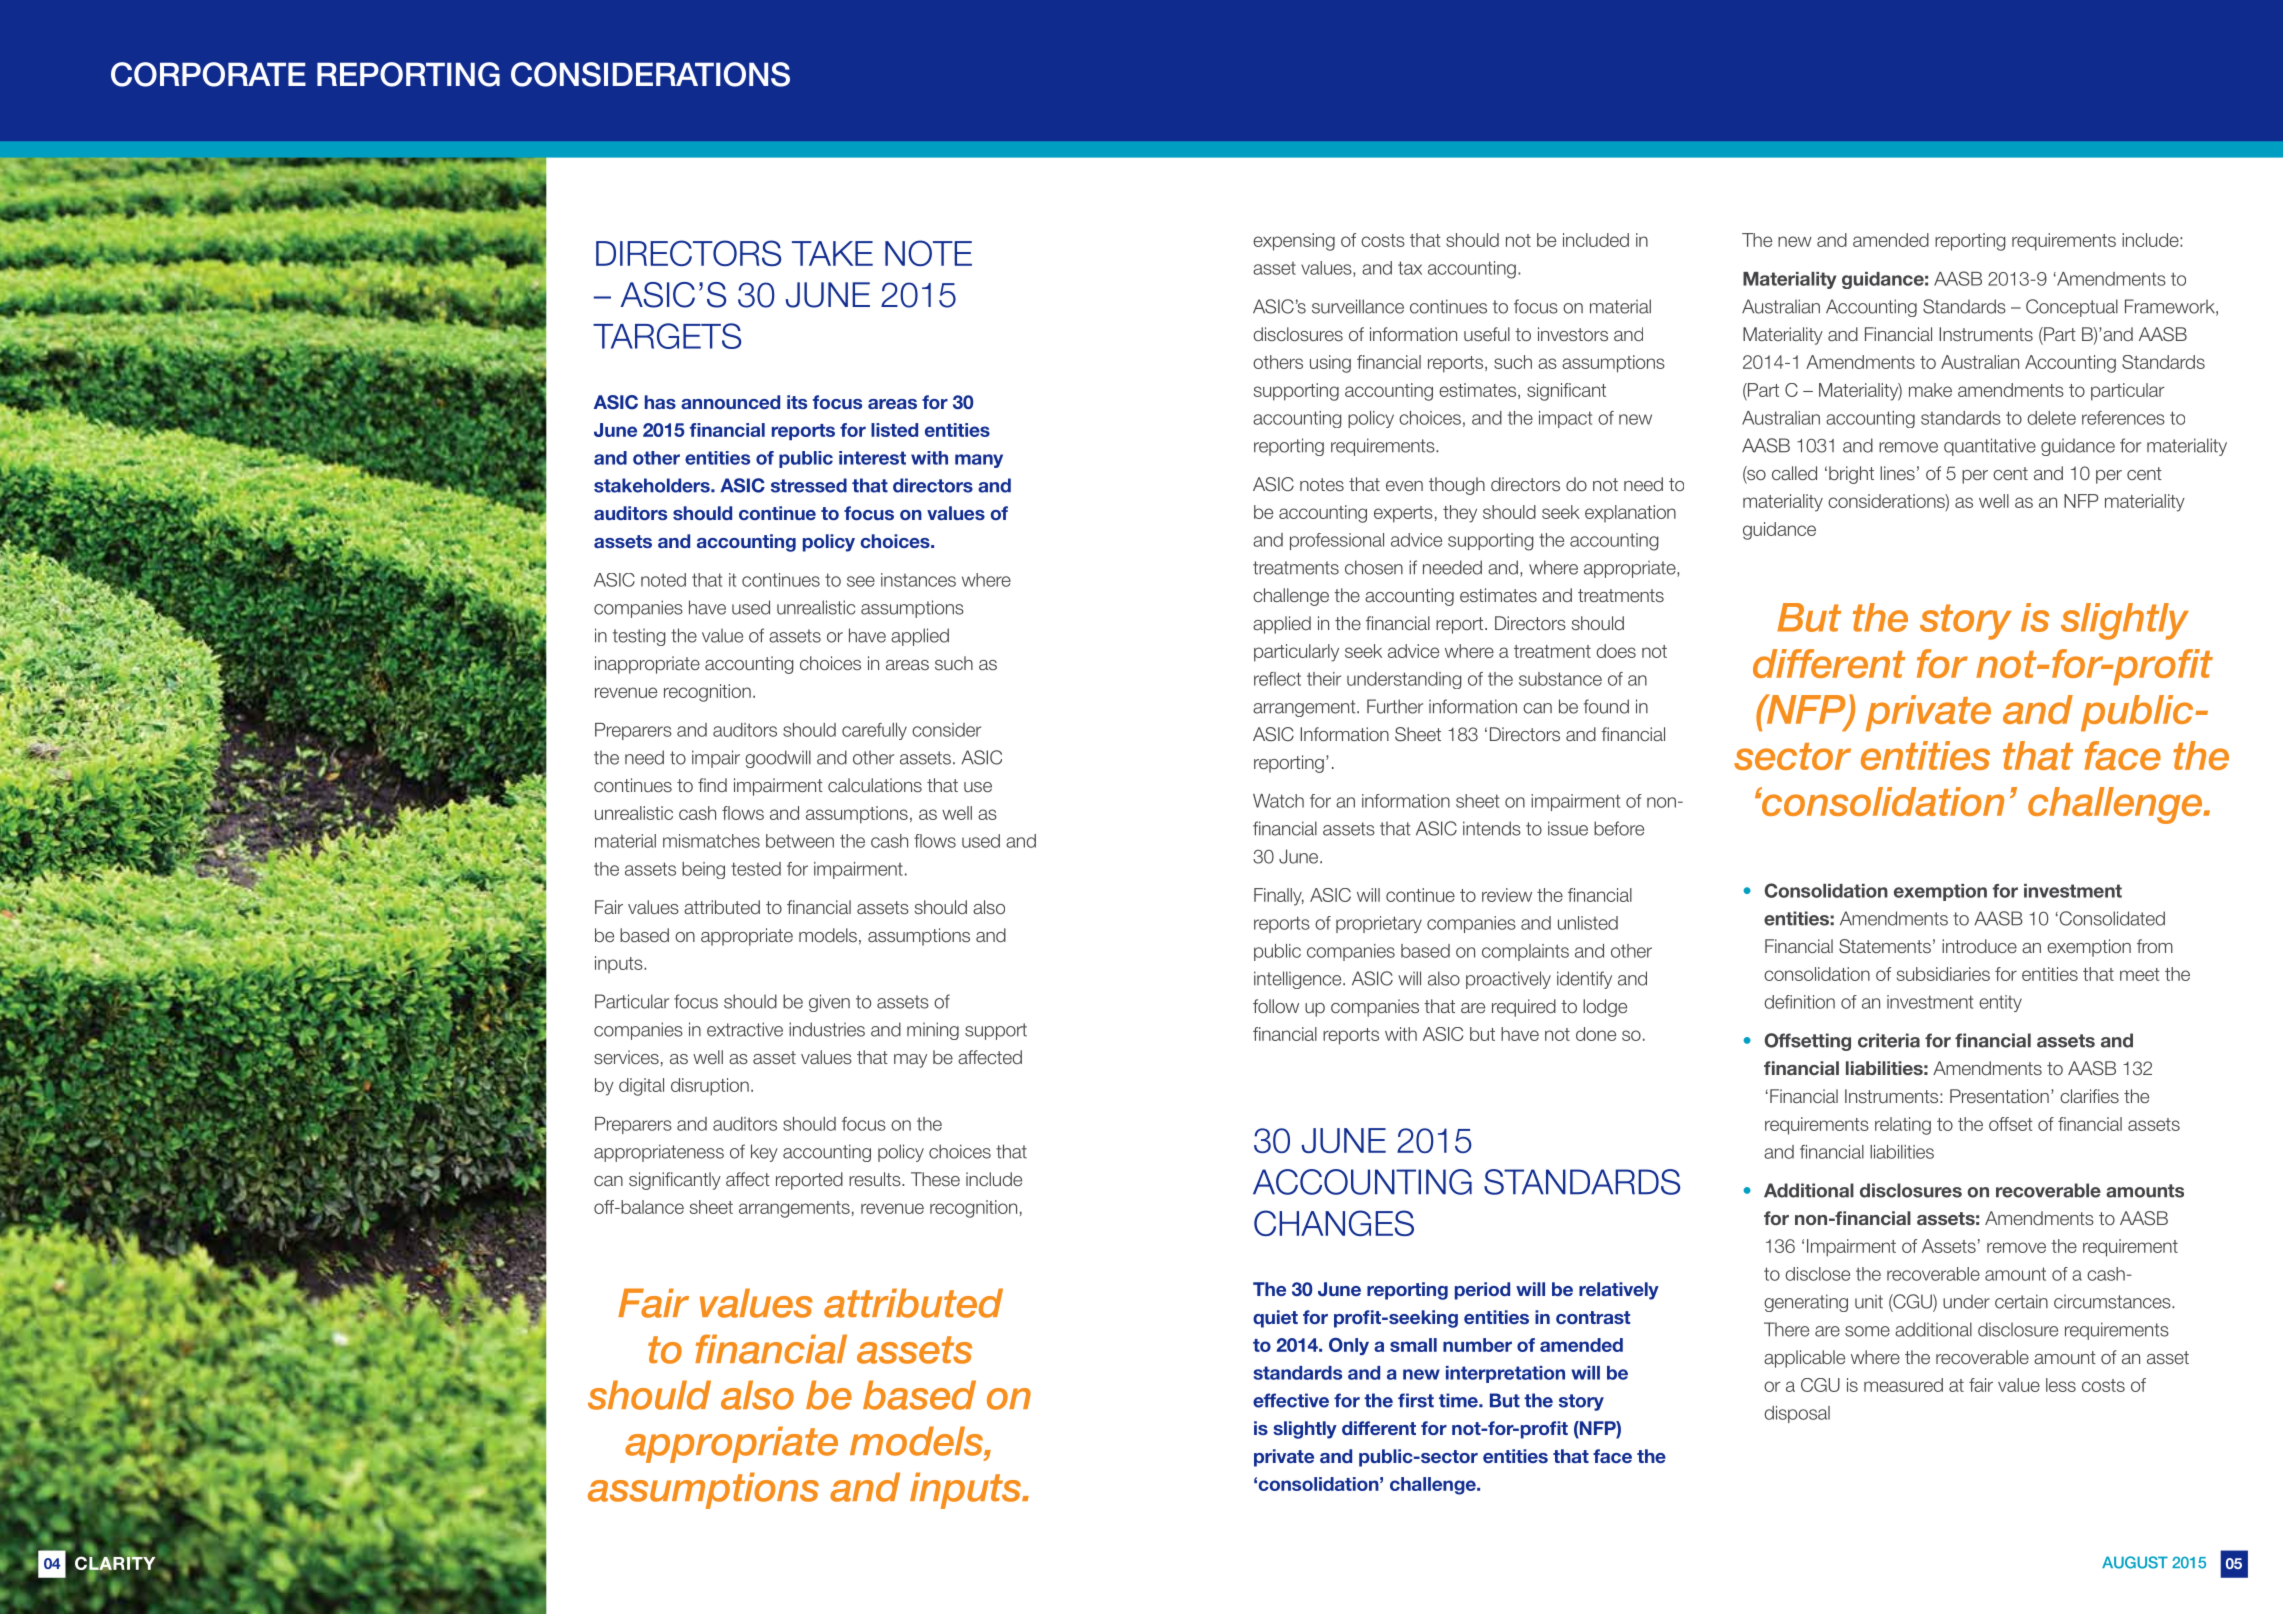 The image size is (2283, 1614). Describe the element at coordinates (1276, 1006) in the image. I see `follow` at that location.
